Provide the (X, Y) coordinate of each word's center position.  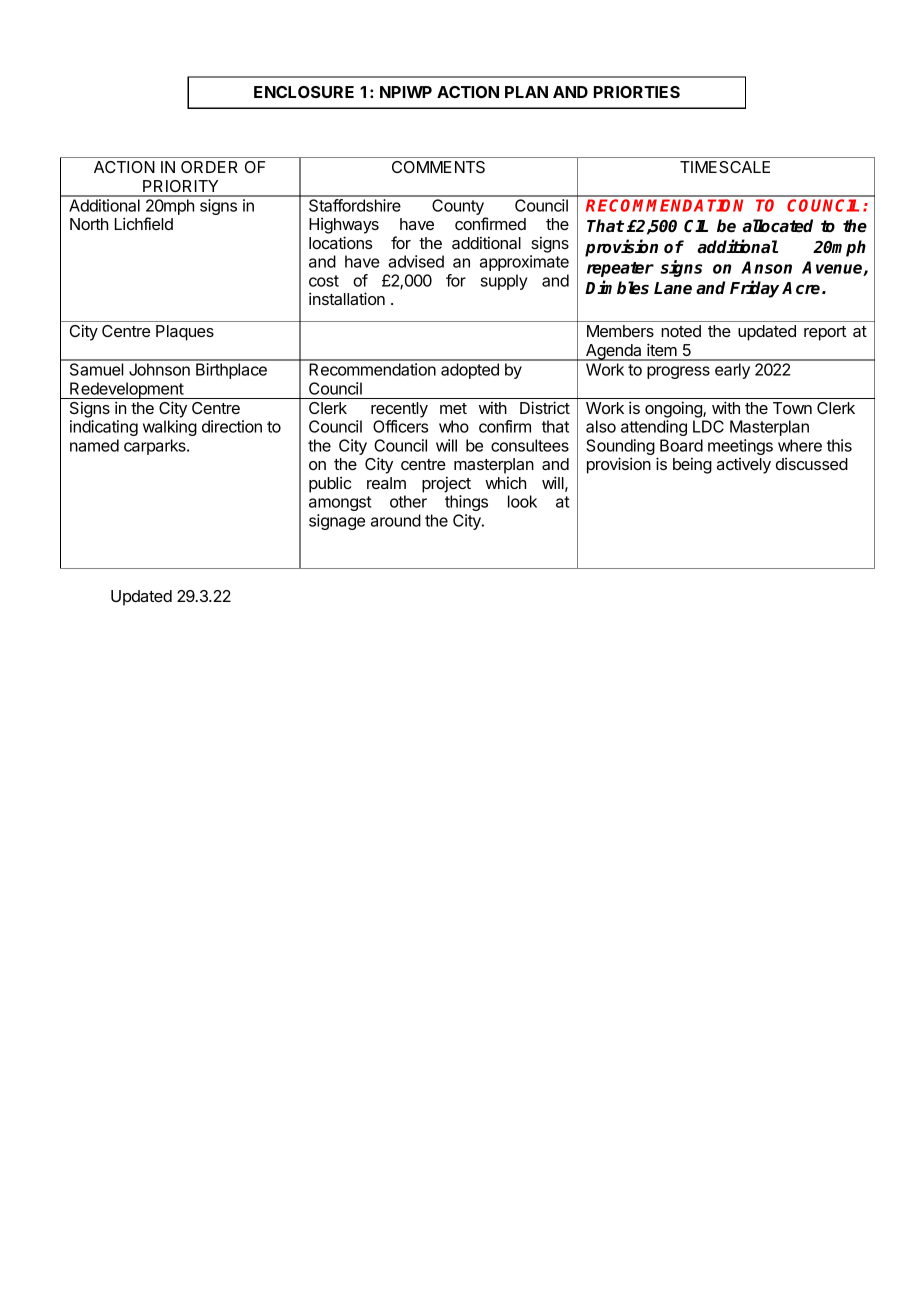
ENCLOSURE (304, 92)
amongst (340, 503)
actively (744, 466)
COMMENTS (438, 167)
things (466, 503)
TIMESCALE (725, 167)
